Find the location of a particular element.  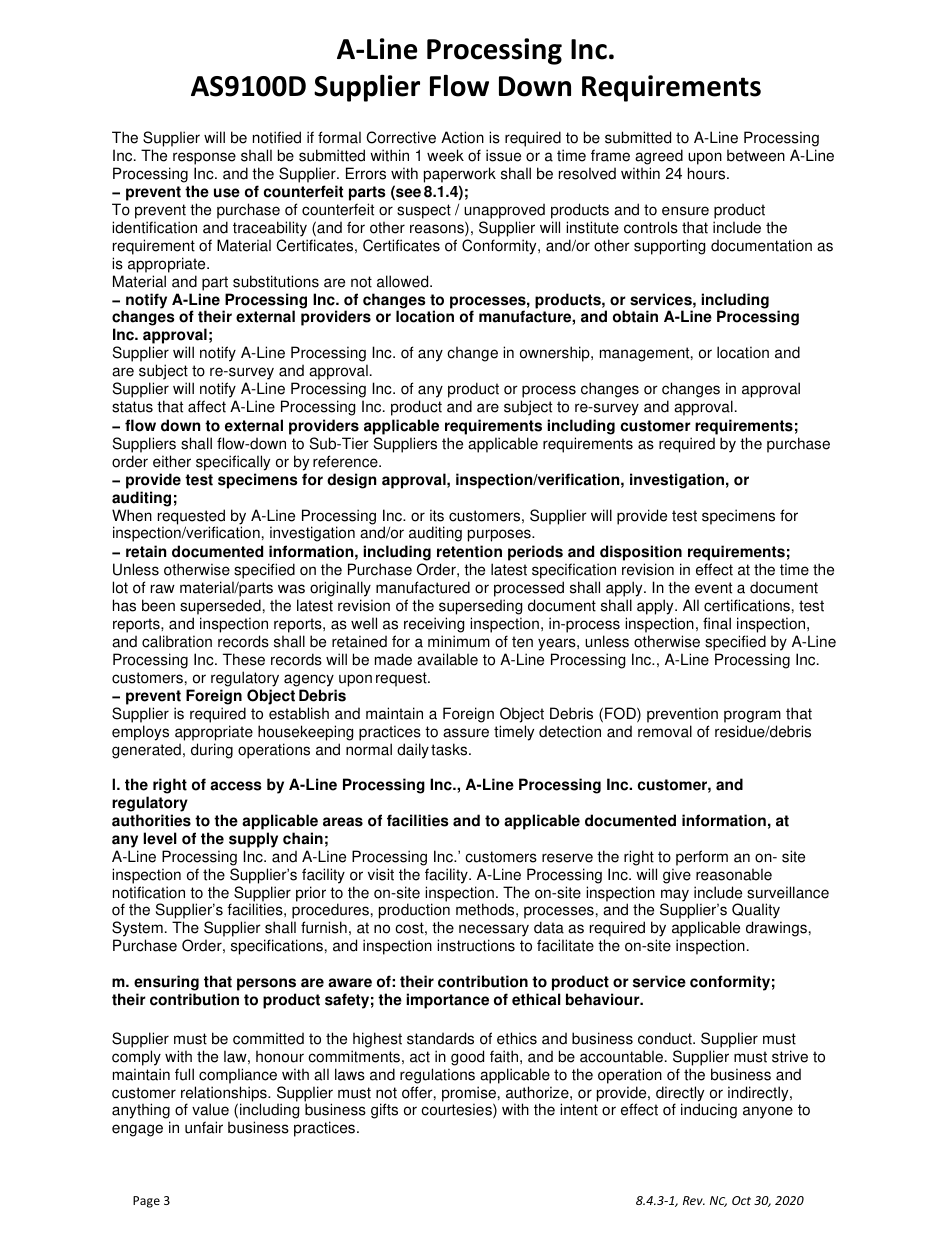

response is located at coordinates (204, 158).
